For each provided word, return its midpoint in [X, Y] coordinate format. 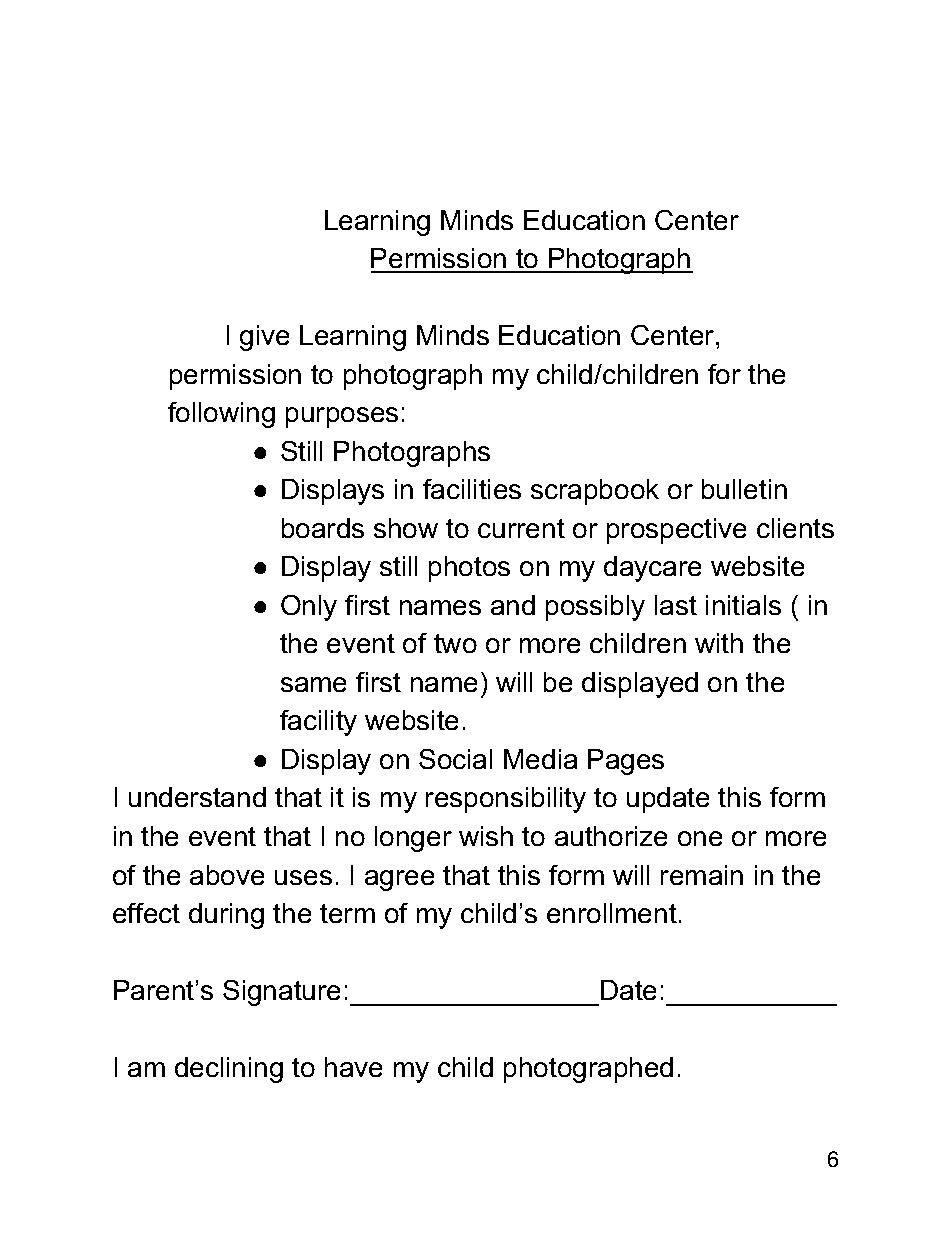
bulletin [744, 489]
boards [323, 528]
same [313, 684]
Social [455, 759]
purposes [342, 417]
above [227, 875]
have [353, 1067]
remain [702, 875]
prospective [676, 531]
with [719, 643]
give [264, 338]
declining [229, 1070]
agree [399, 880]
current [521, 528]
